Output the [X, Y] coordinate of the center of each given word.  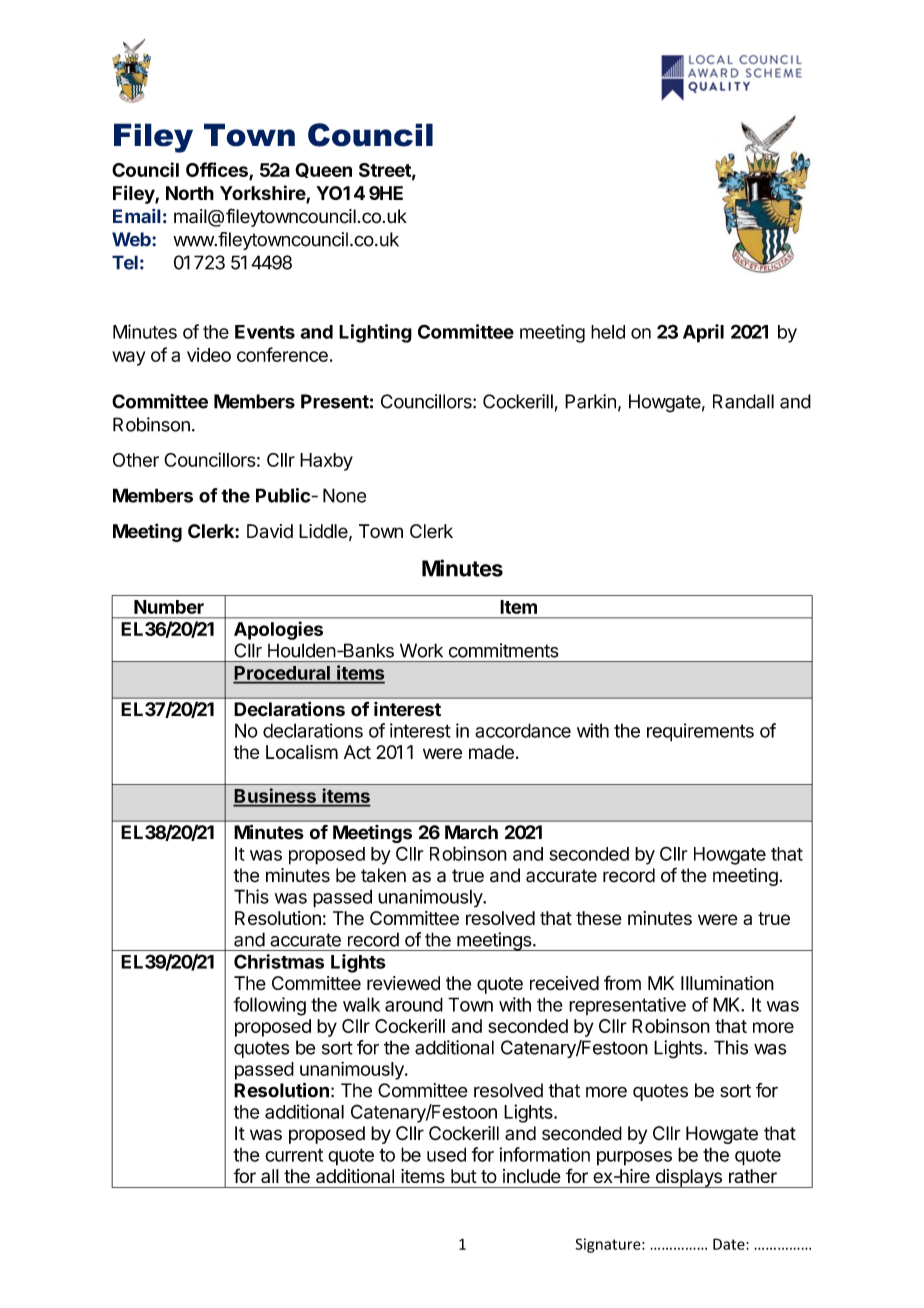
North [190, 193]
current [294, 1155]
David [270, 531]
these [599, 918]
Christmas [279, 961]
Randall [743, 401]
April [703, 333]
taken [383, 875]
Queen [323, 170]
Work [421, 650]
